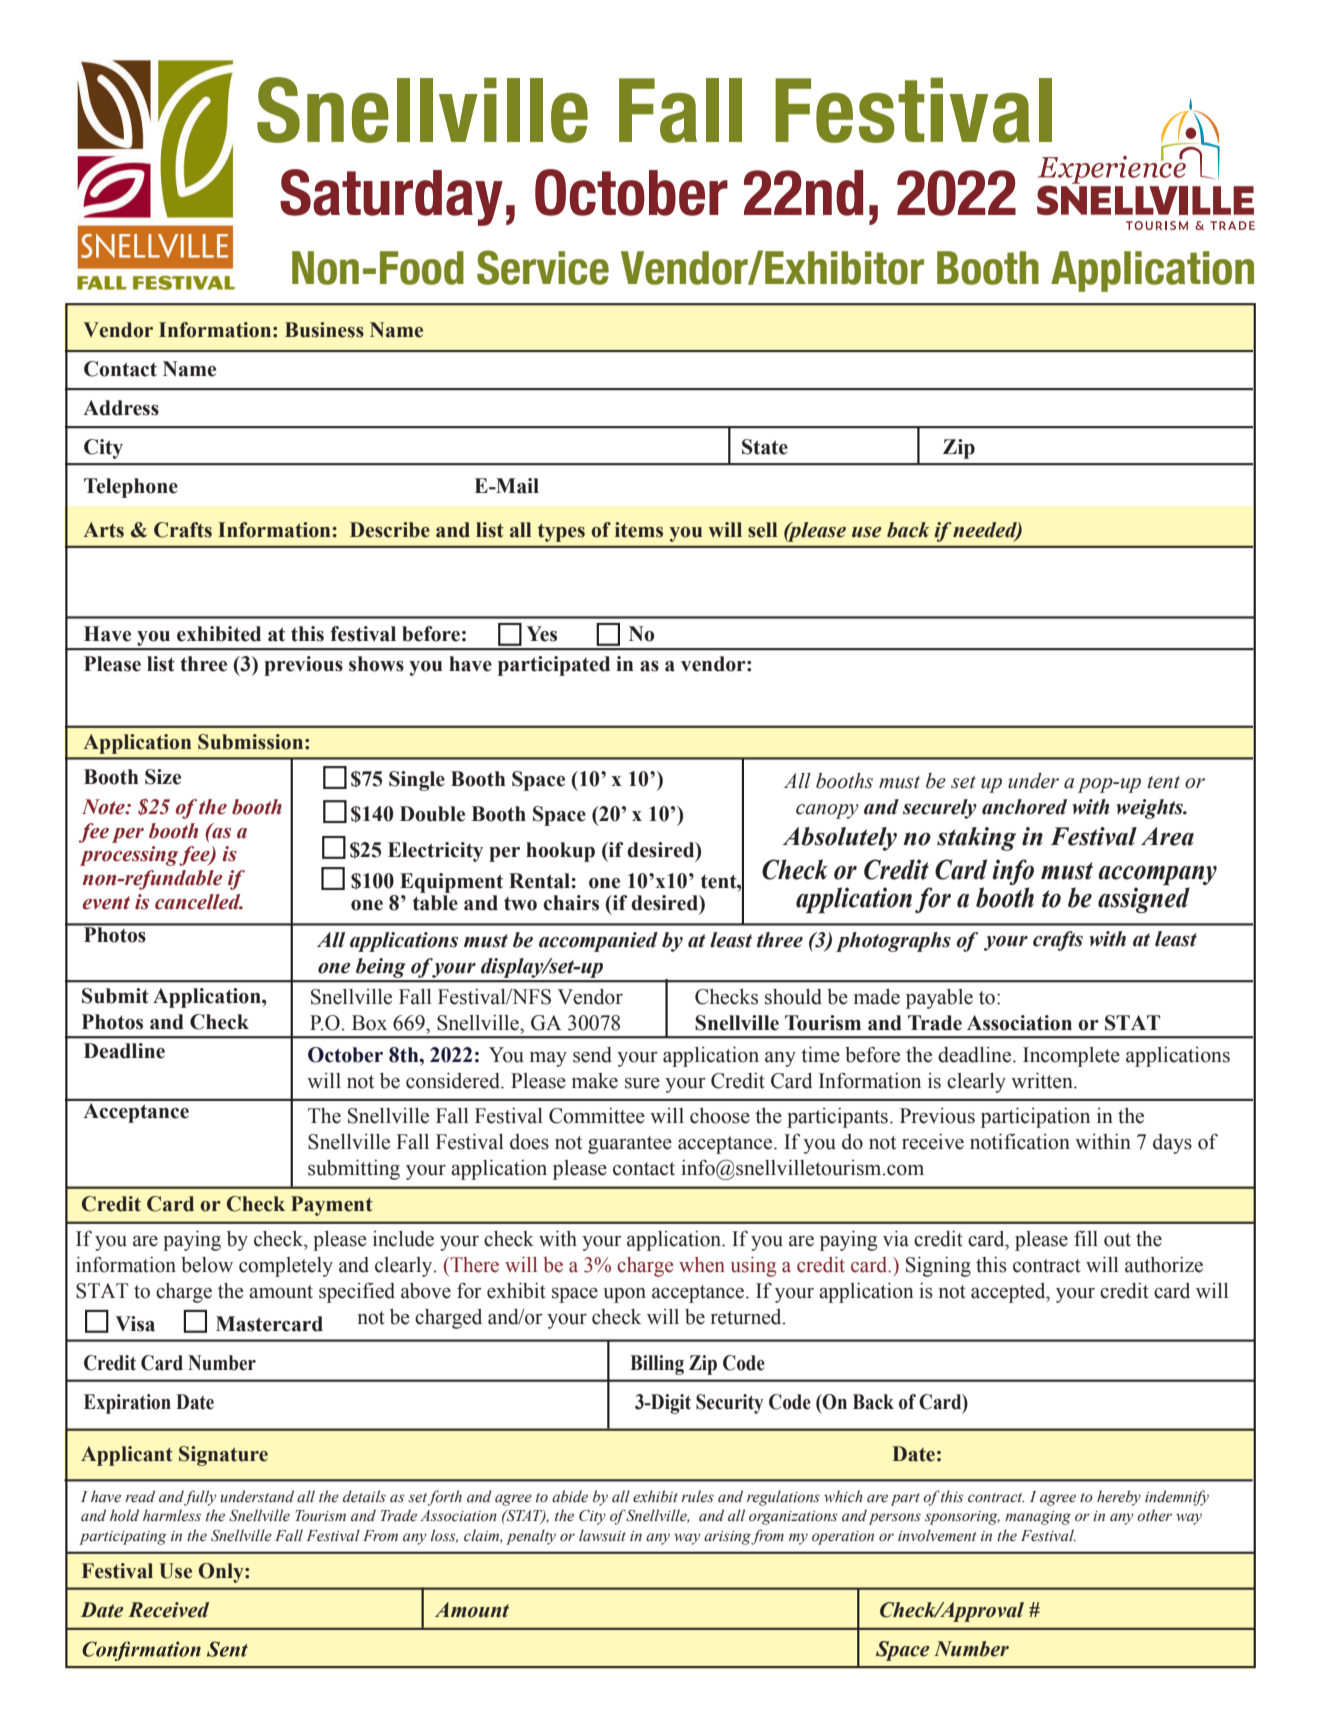  Describe the element at coordinates (541, 634) in the document. I see `Yes` at that location.
